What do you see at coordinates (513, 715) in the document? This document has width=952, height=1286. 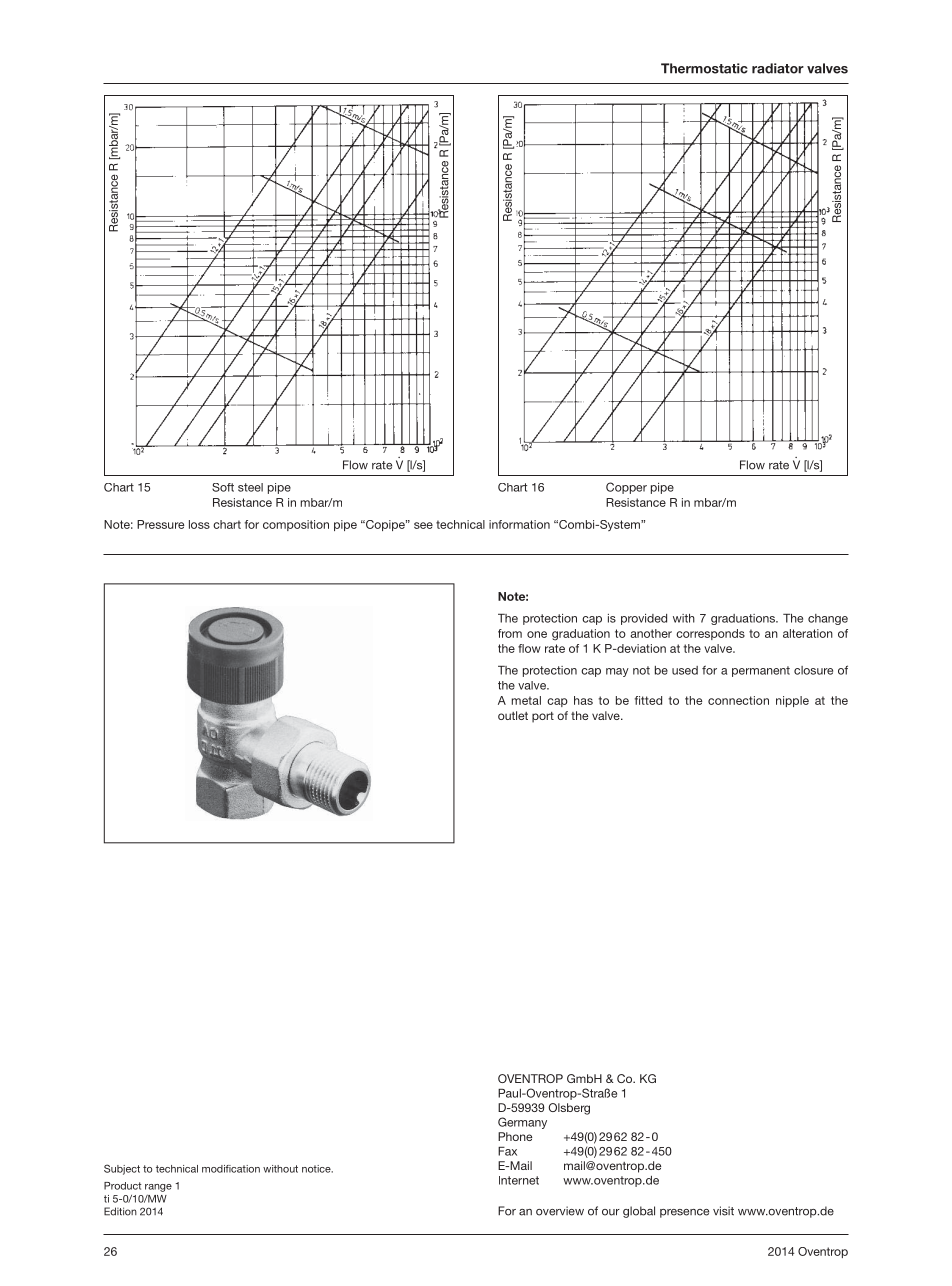 I see `outlet` at bounding box center [513, 715].
